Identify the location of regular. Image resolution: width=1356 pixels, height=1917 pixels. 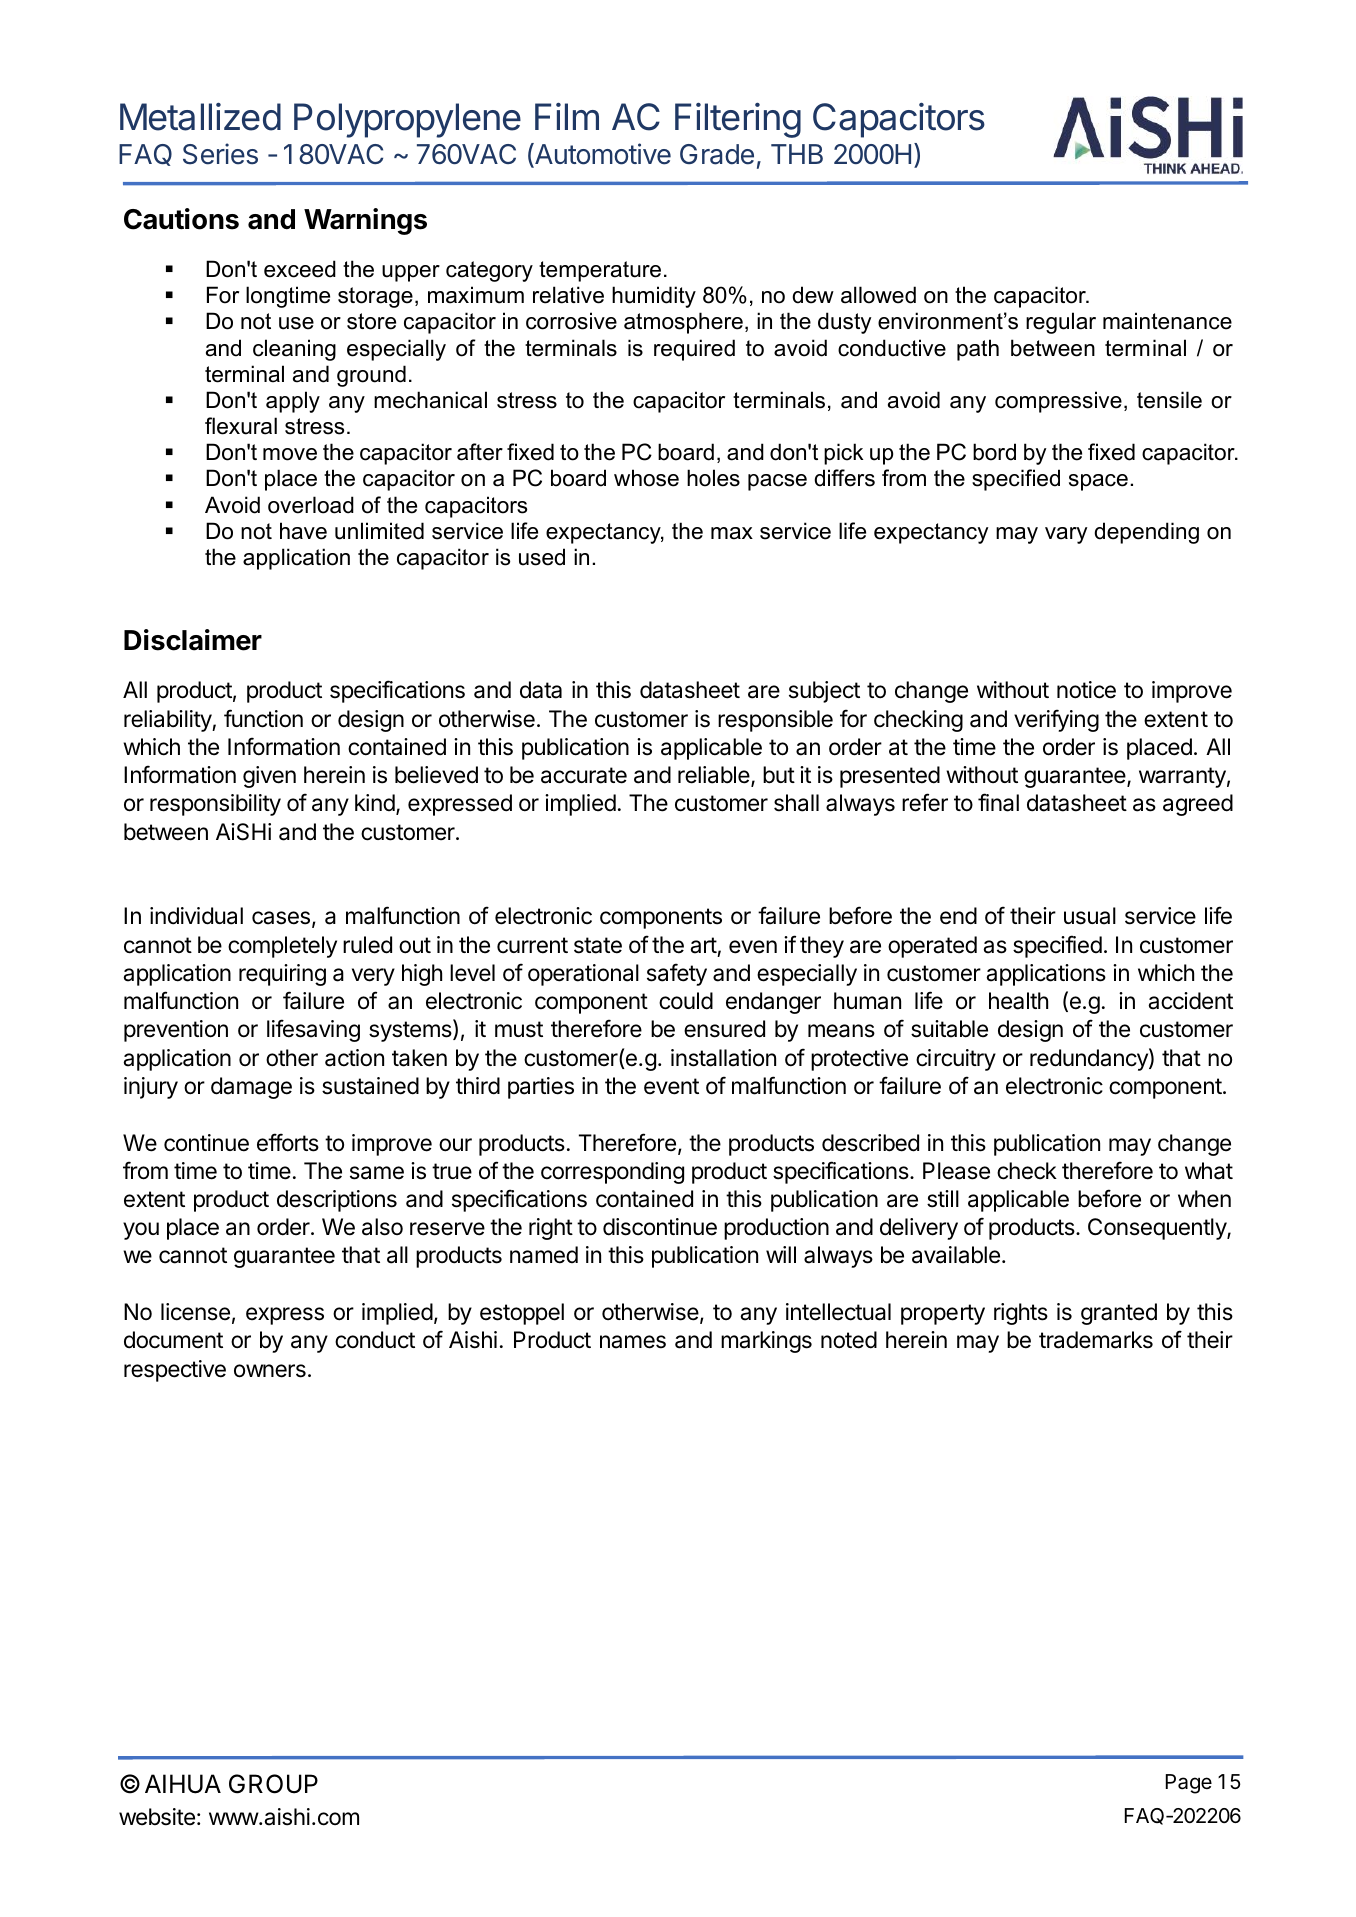
(1061, 323).
